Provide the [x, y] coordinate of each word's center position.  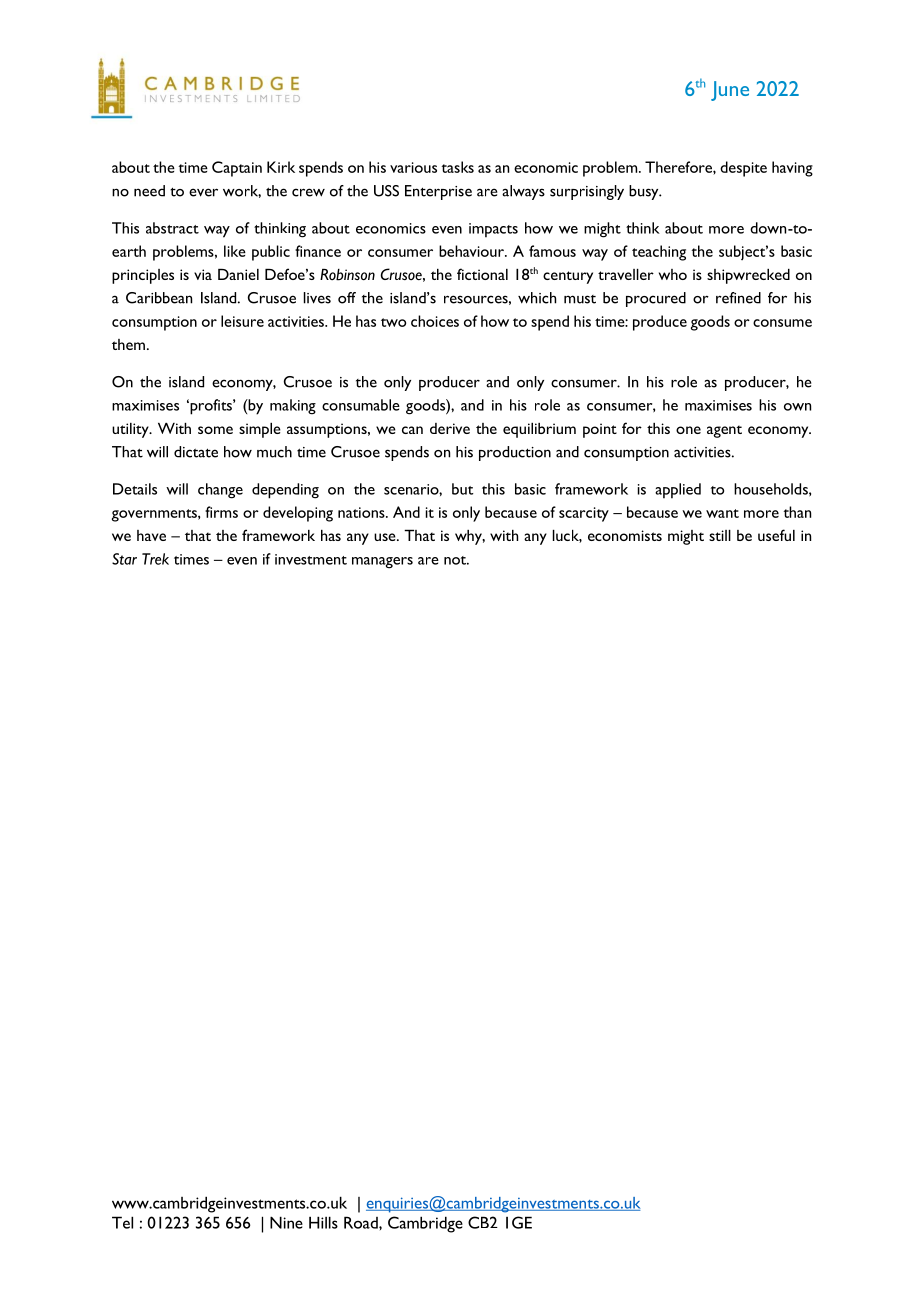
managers [382, 563]
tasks [457, 167]
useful [776, 535]
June [730, 91]
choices [435, 321]
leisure [242, 321]
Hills [323, 1222]
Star [124, 559]
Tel [122, 1222]
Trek [155, 559]
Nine [286, 1222]
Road [362, 1222]
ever [203, 192]
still [720, 535]
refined [738, 298]
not [456, 560]
